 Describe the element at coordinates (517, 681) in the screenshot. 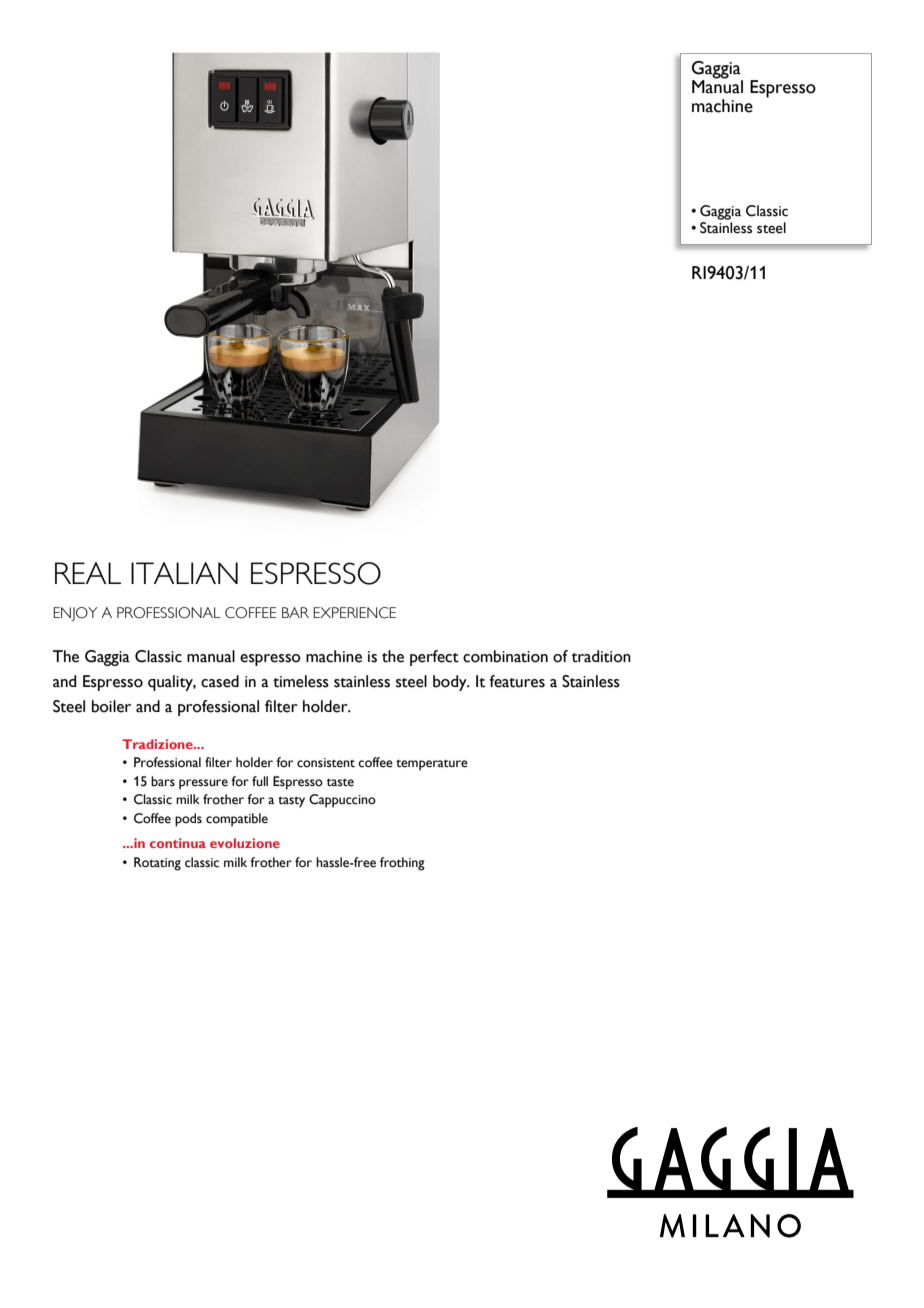

I see `features` at that location.
